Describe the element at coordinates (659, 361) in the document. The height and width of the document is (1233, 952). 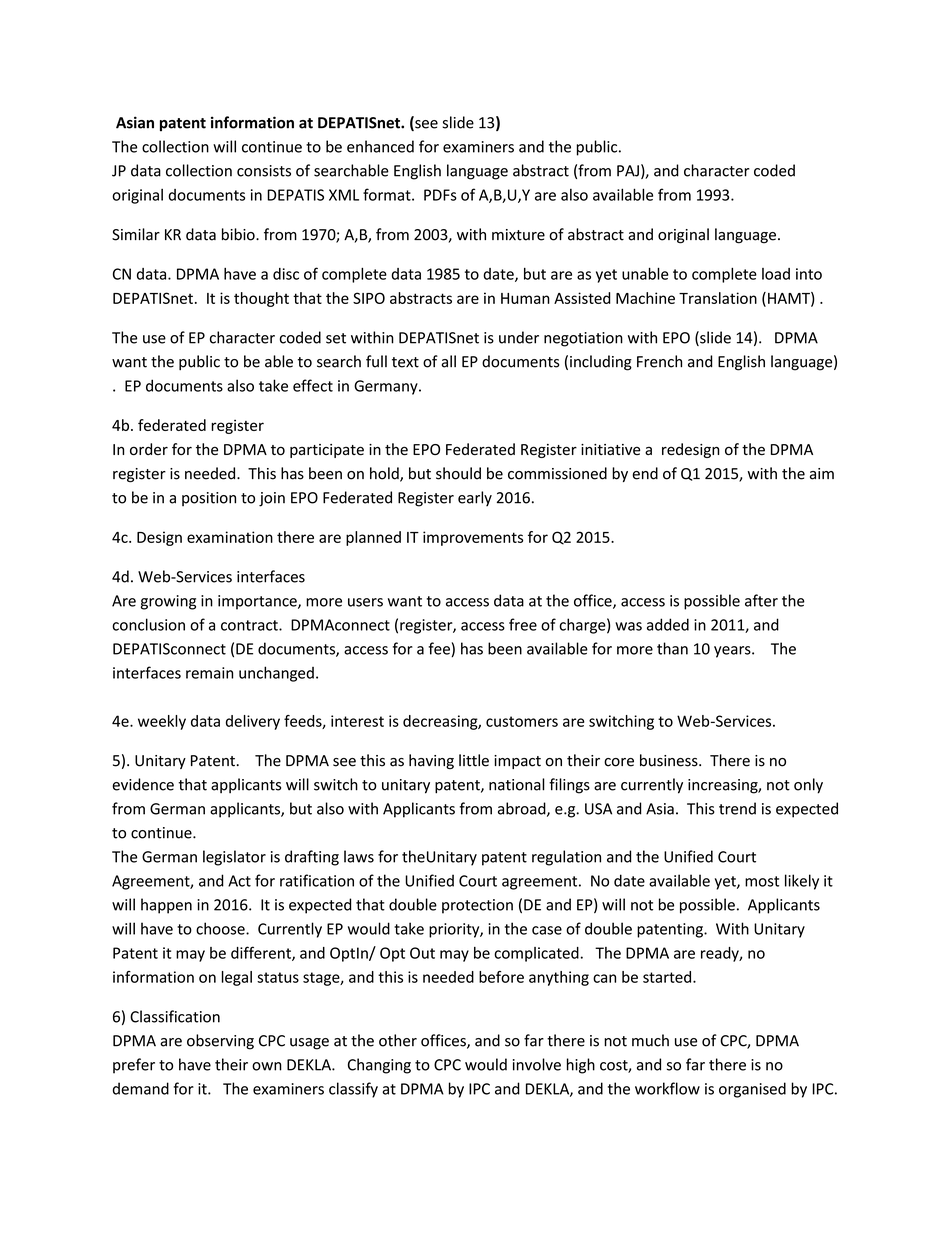
I see `French` at that location.
